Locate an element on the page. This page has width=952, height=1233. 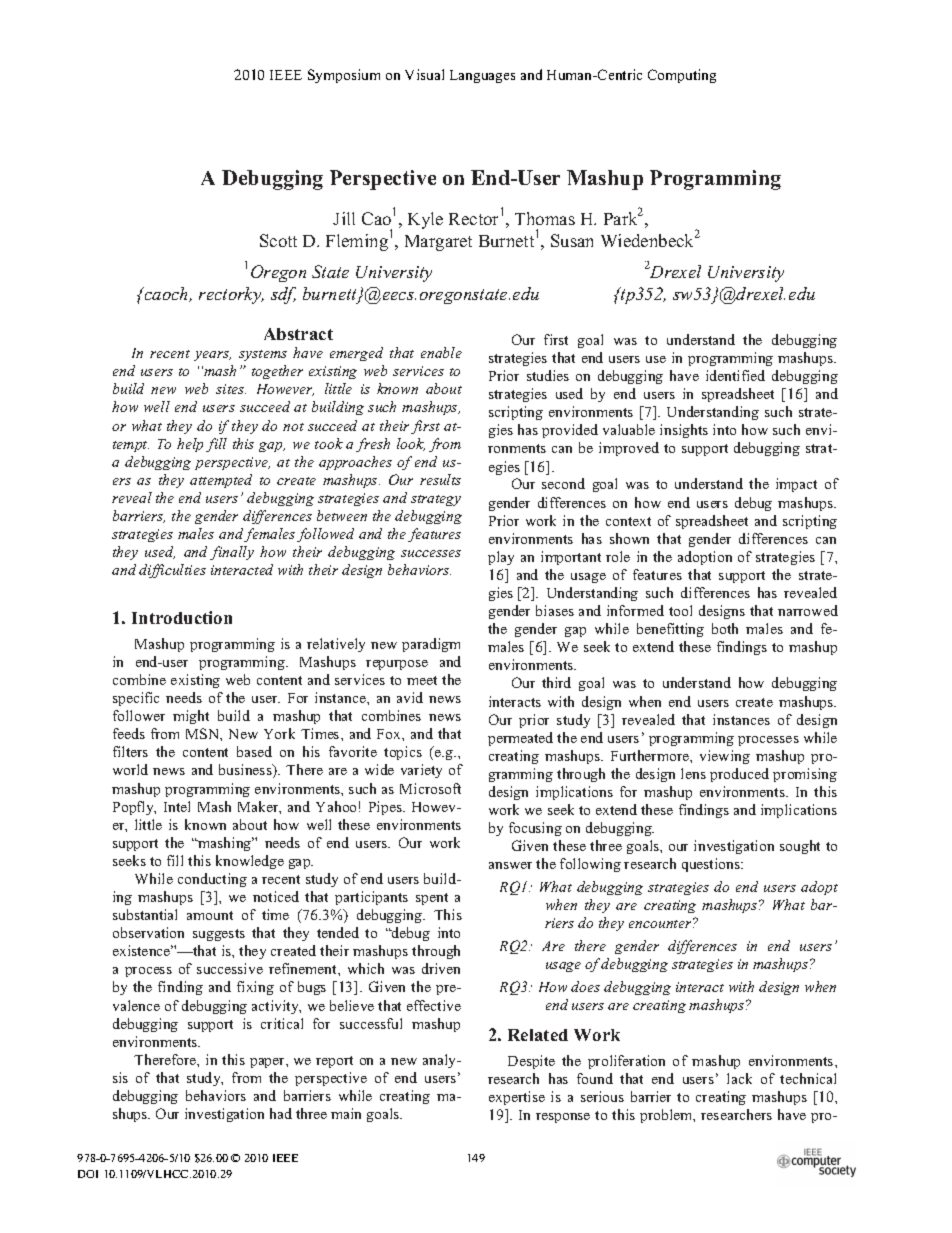
insights is located at coordinates (684, 431).
